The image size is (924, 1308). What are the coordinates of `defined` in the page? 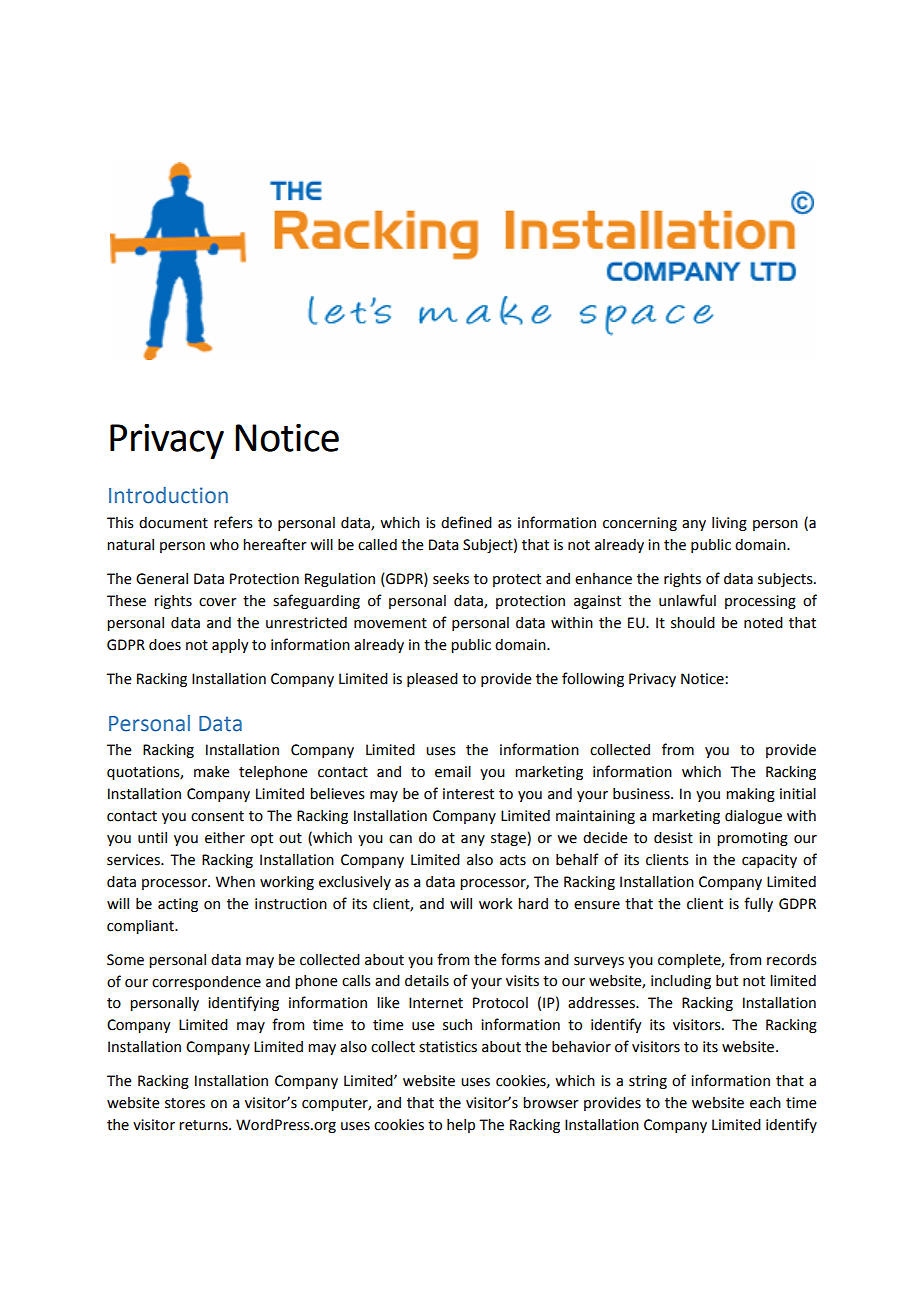 It's located at (466, 522).
